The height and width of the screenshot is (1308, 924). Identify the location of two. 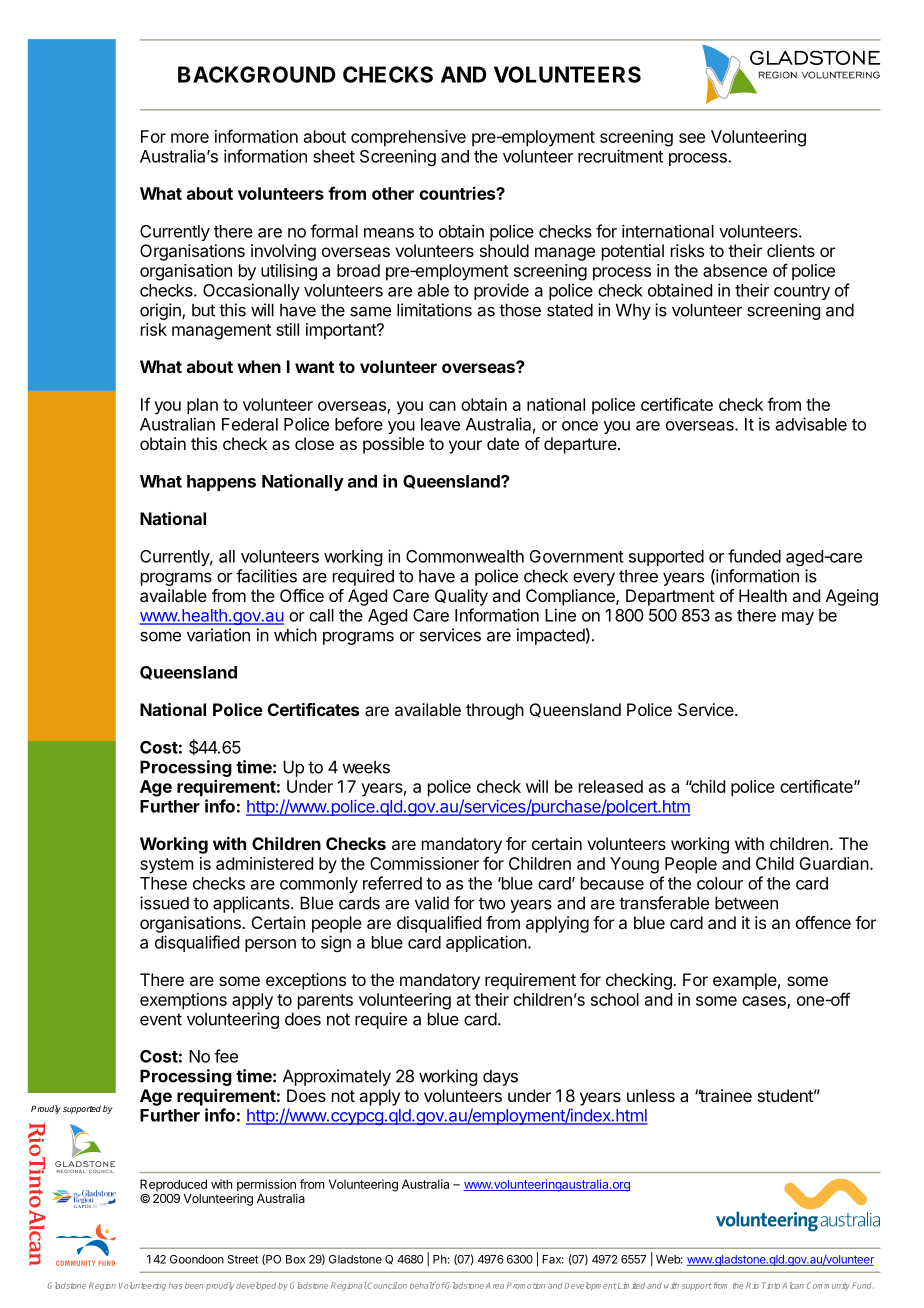
(492, 903).
